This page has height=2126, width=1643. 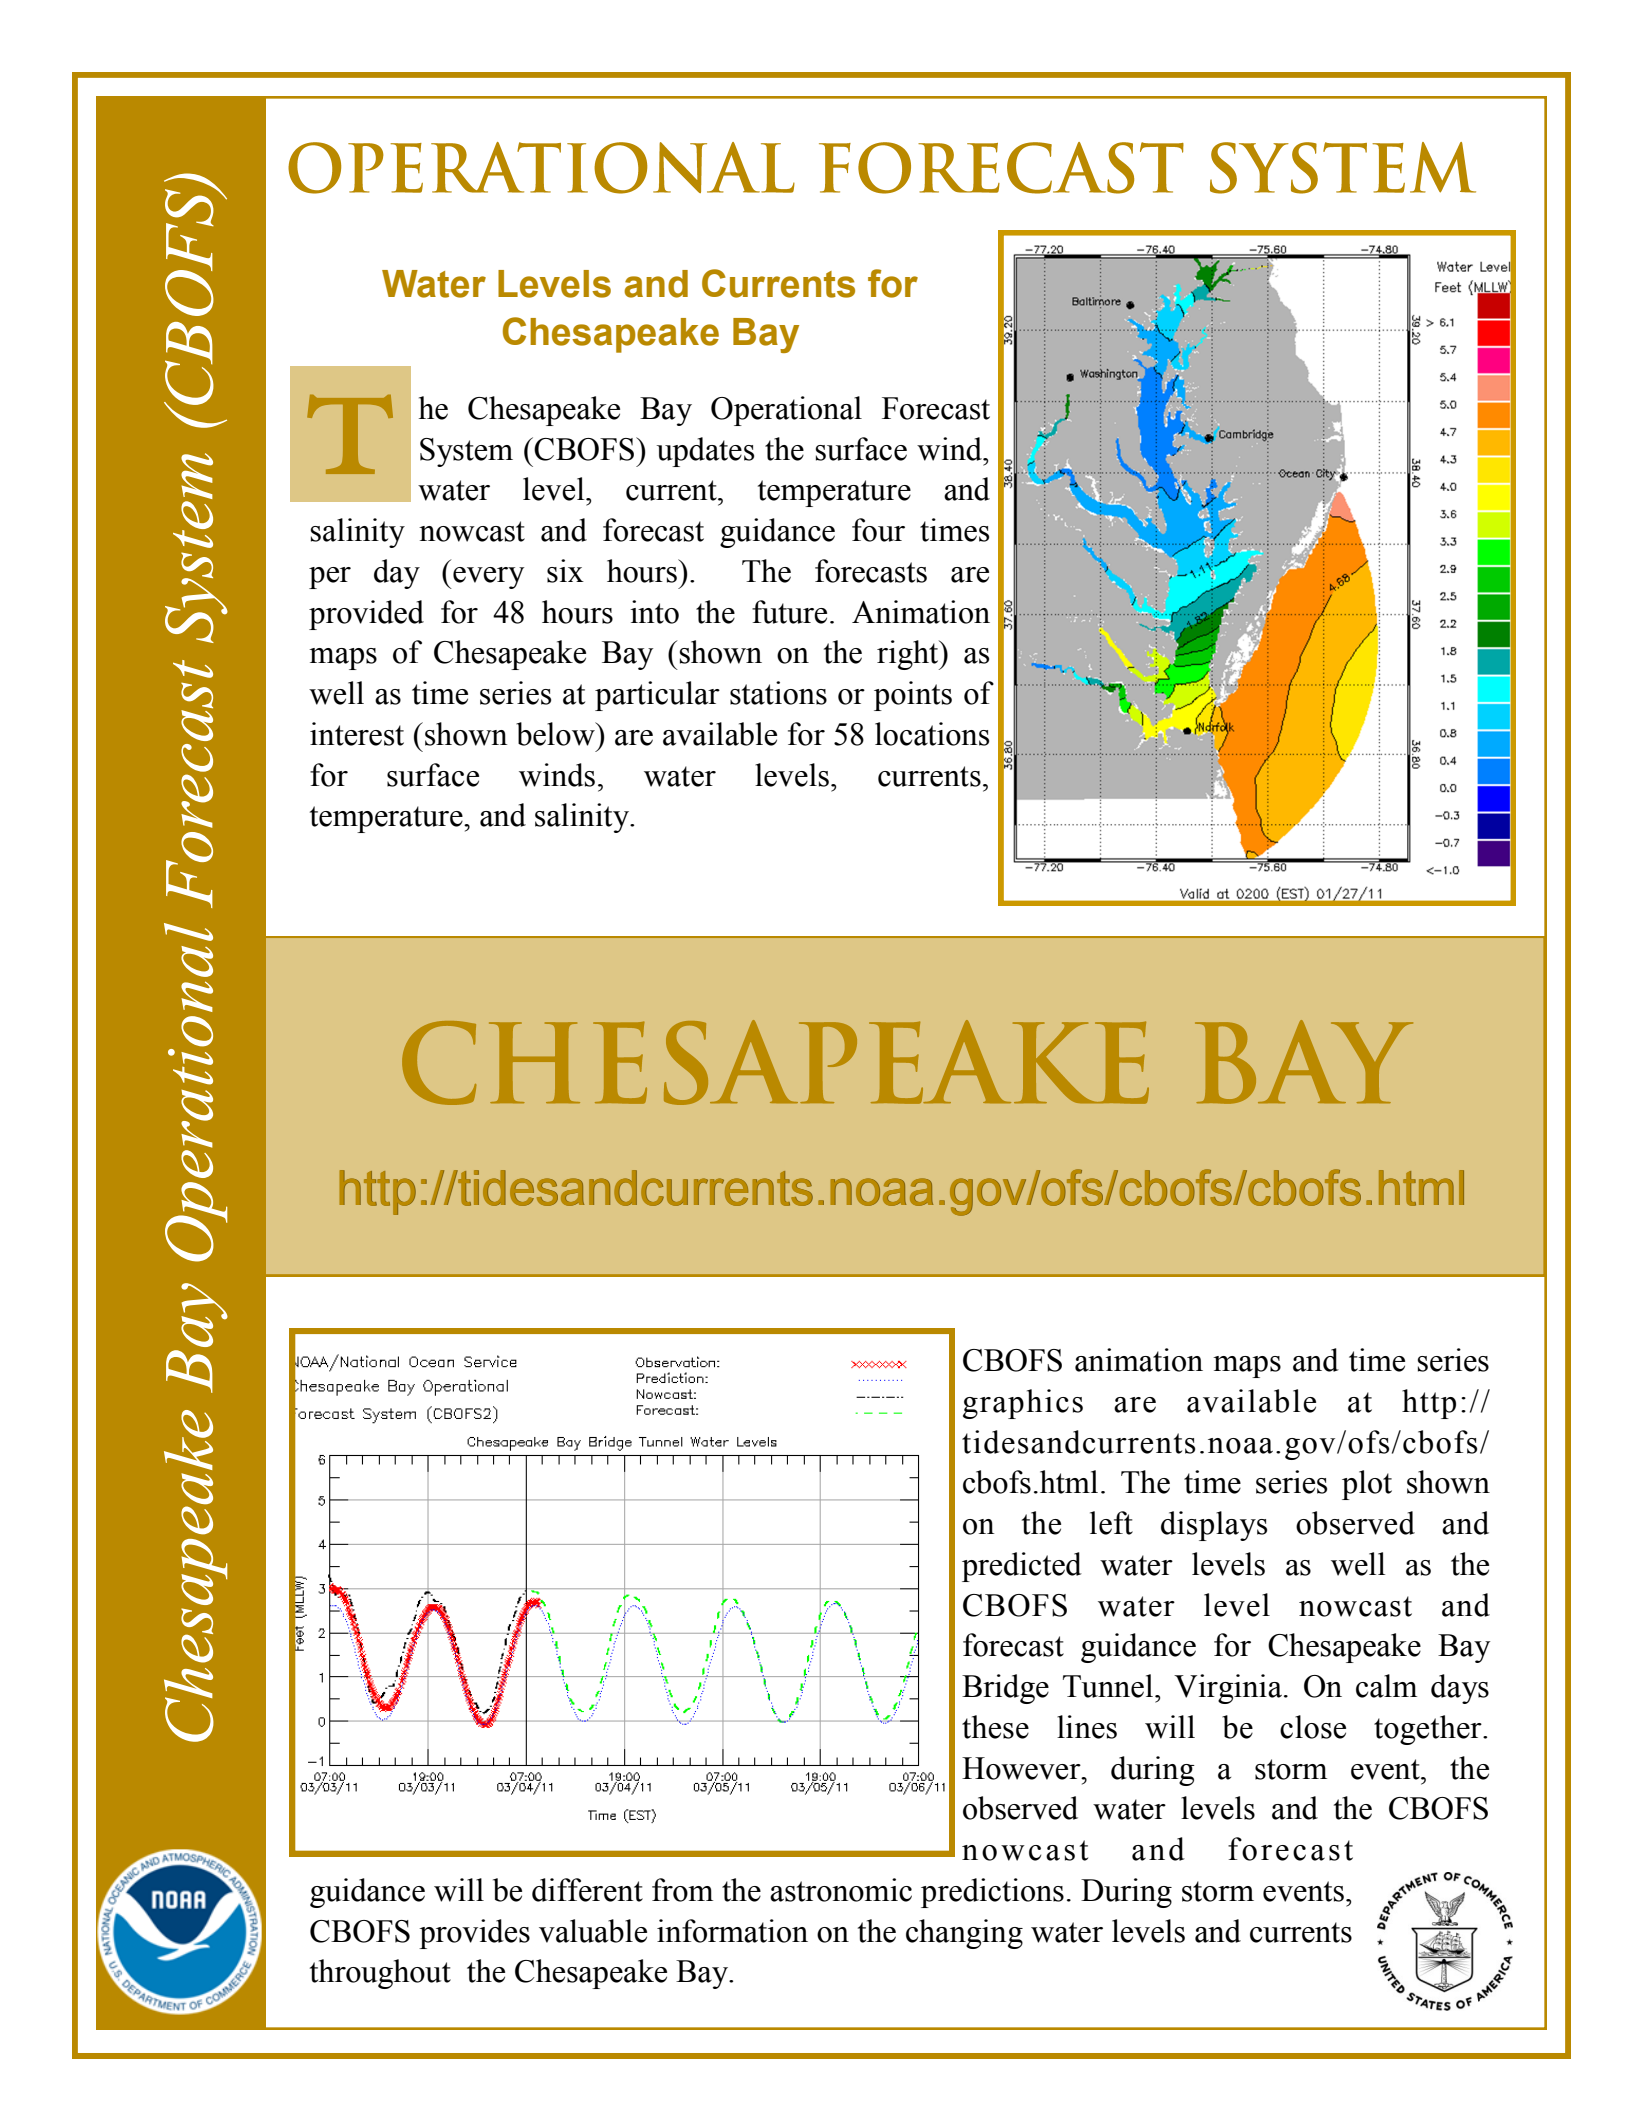 What do you see at coordinates (1022, 1567) in the page?
I see `predicted` at bounding box center [1022, 1567].
